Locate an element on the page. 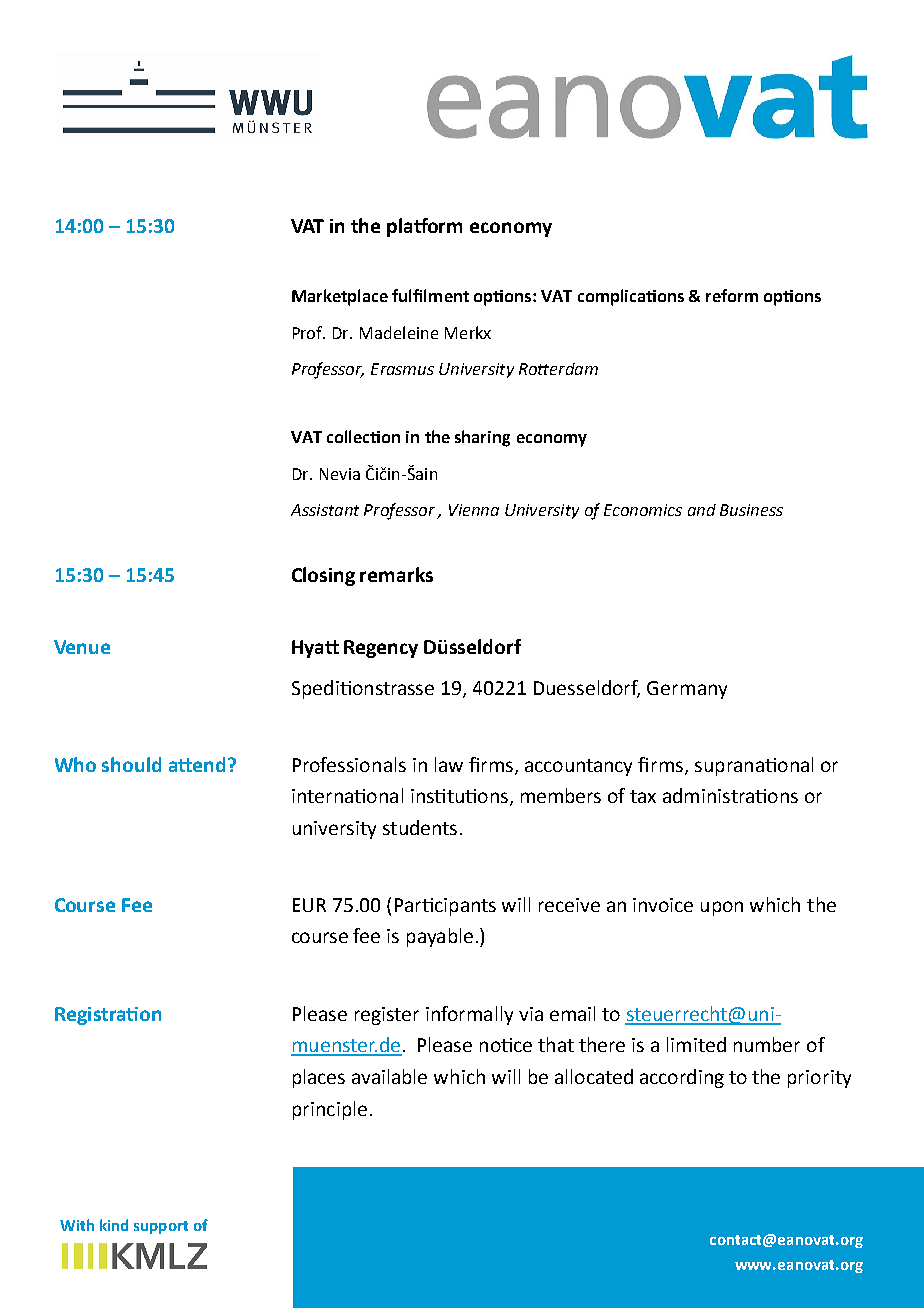  principle is located at coordinates (330, 1110).
